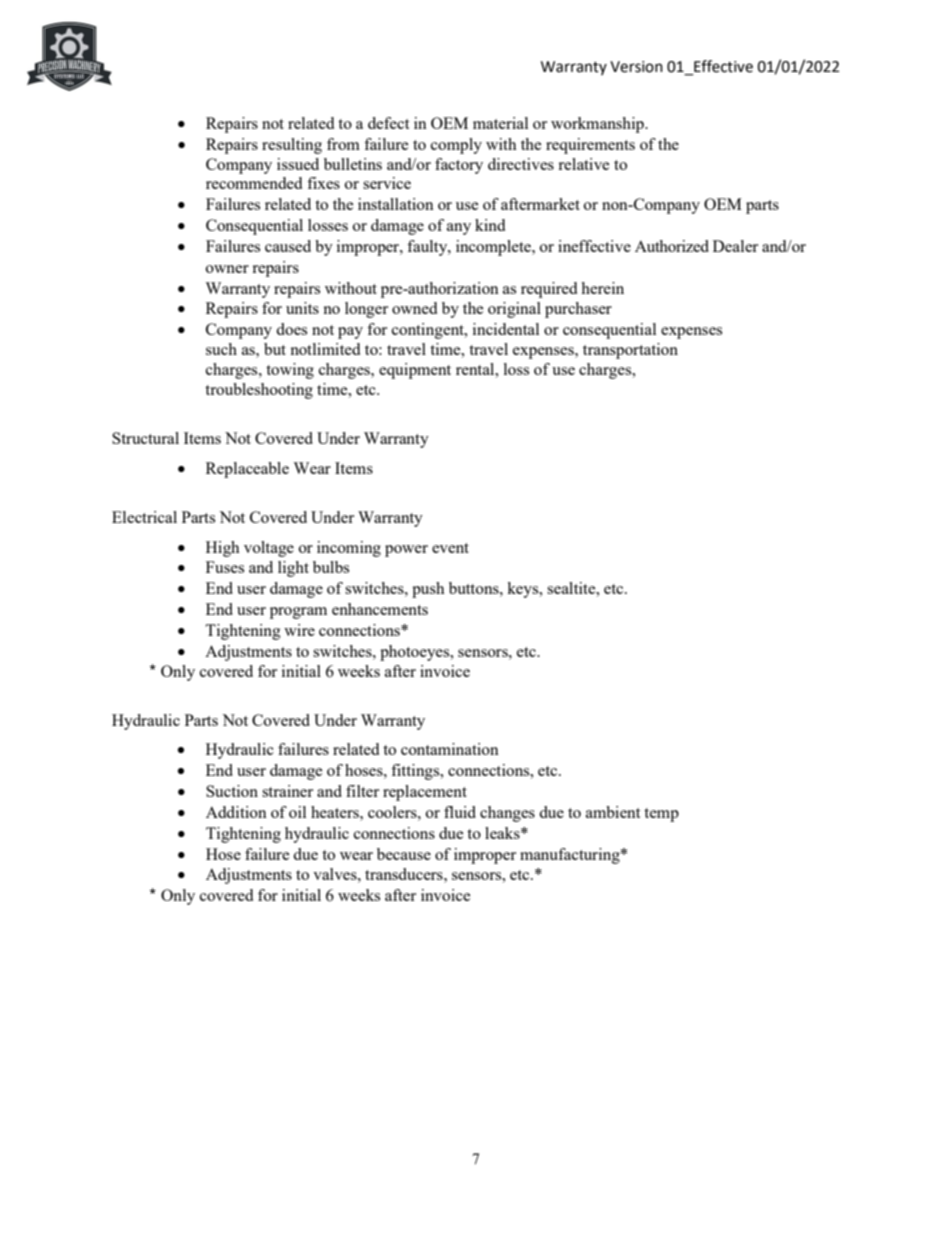 This screenshot has height=1233, width=952. Describe the element at coordinates (388, 123) in the screenshot. I see `defect` at that location.
